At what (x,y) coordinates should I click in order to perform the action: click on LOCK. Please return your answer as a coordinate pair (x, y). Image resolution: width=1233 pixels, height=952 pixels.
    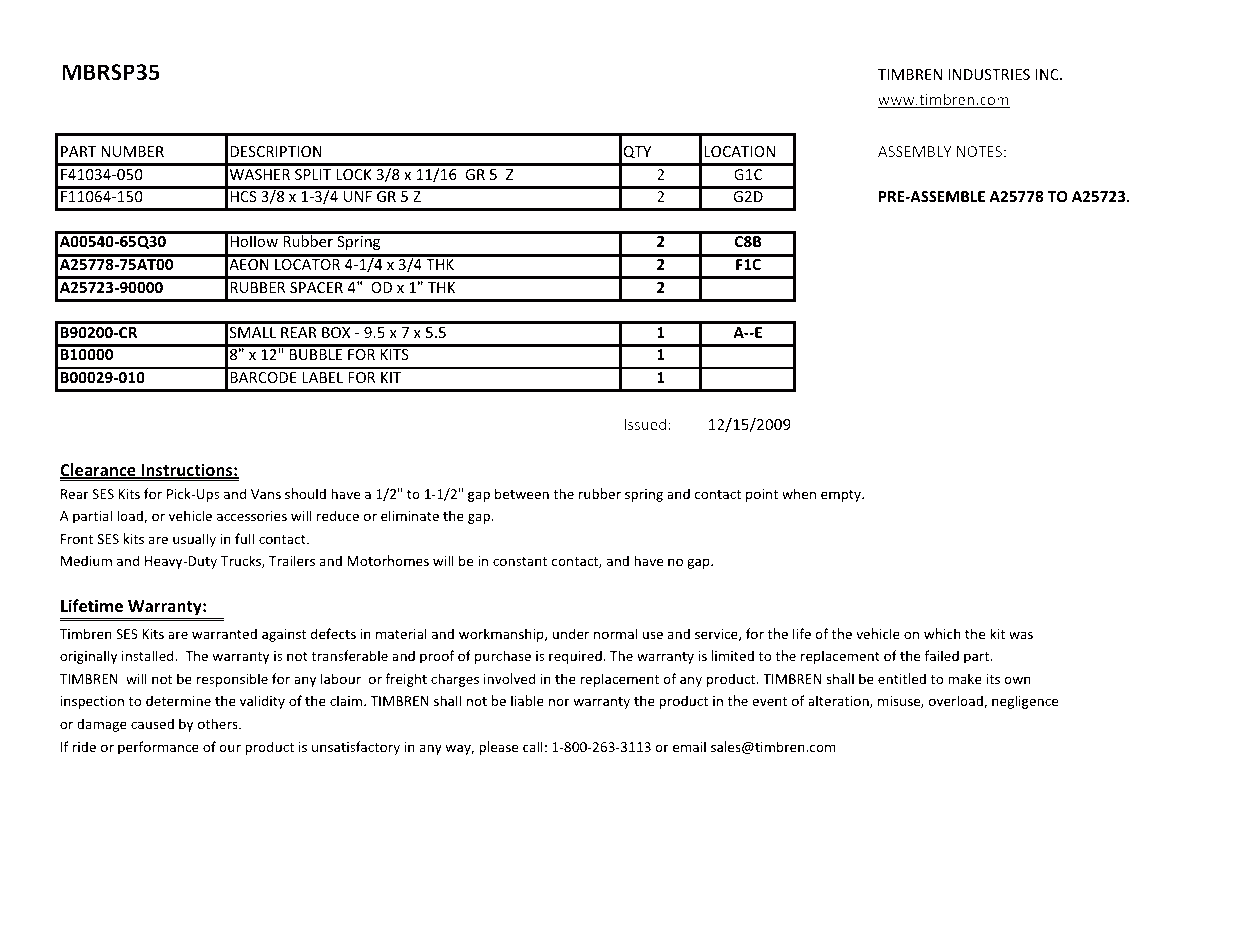
    Looking at the image, I should click on (354, 174).
